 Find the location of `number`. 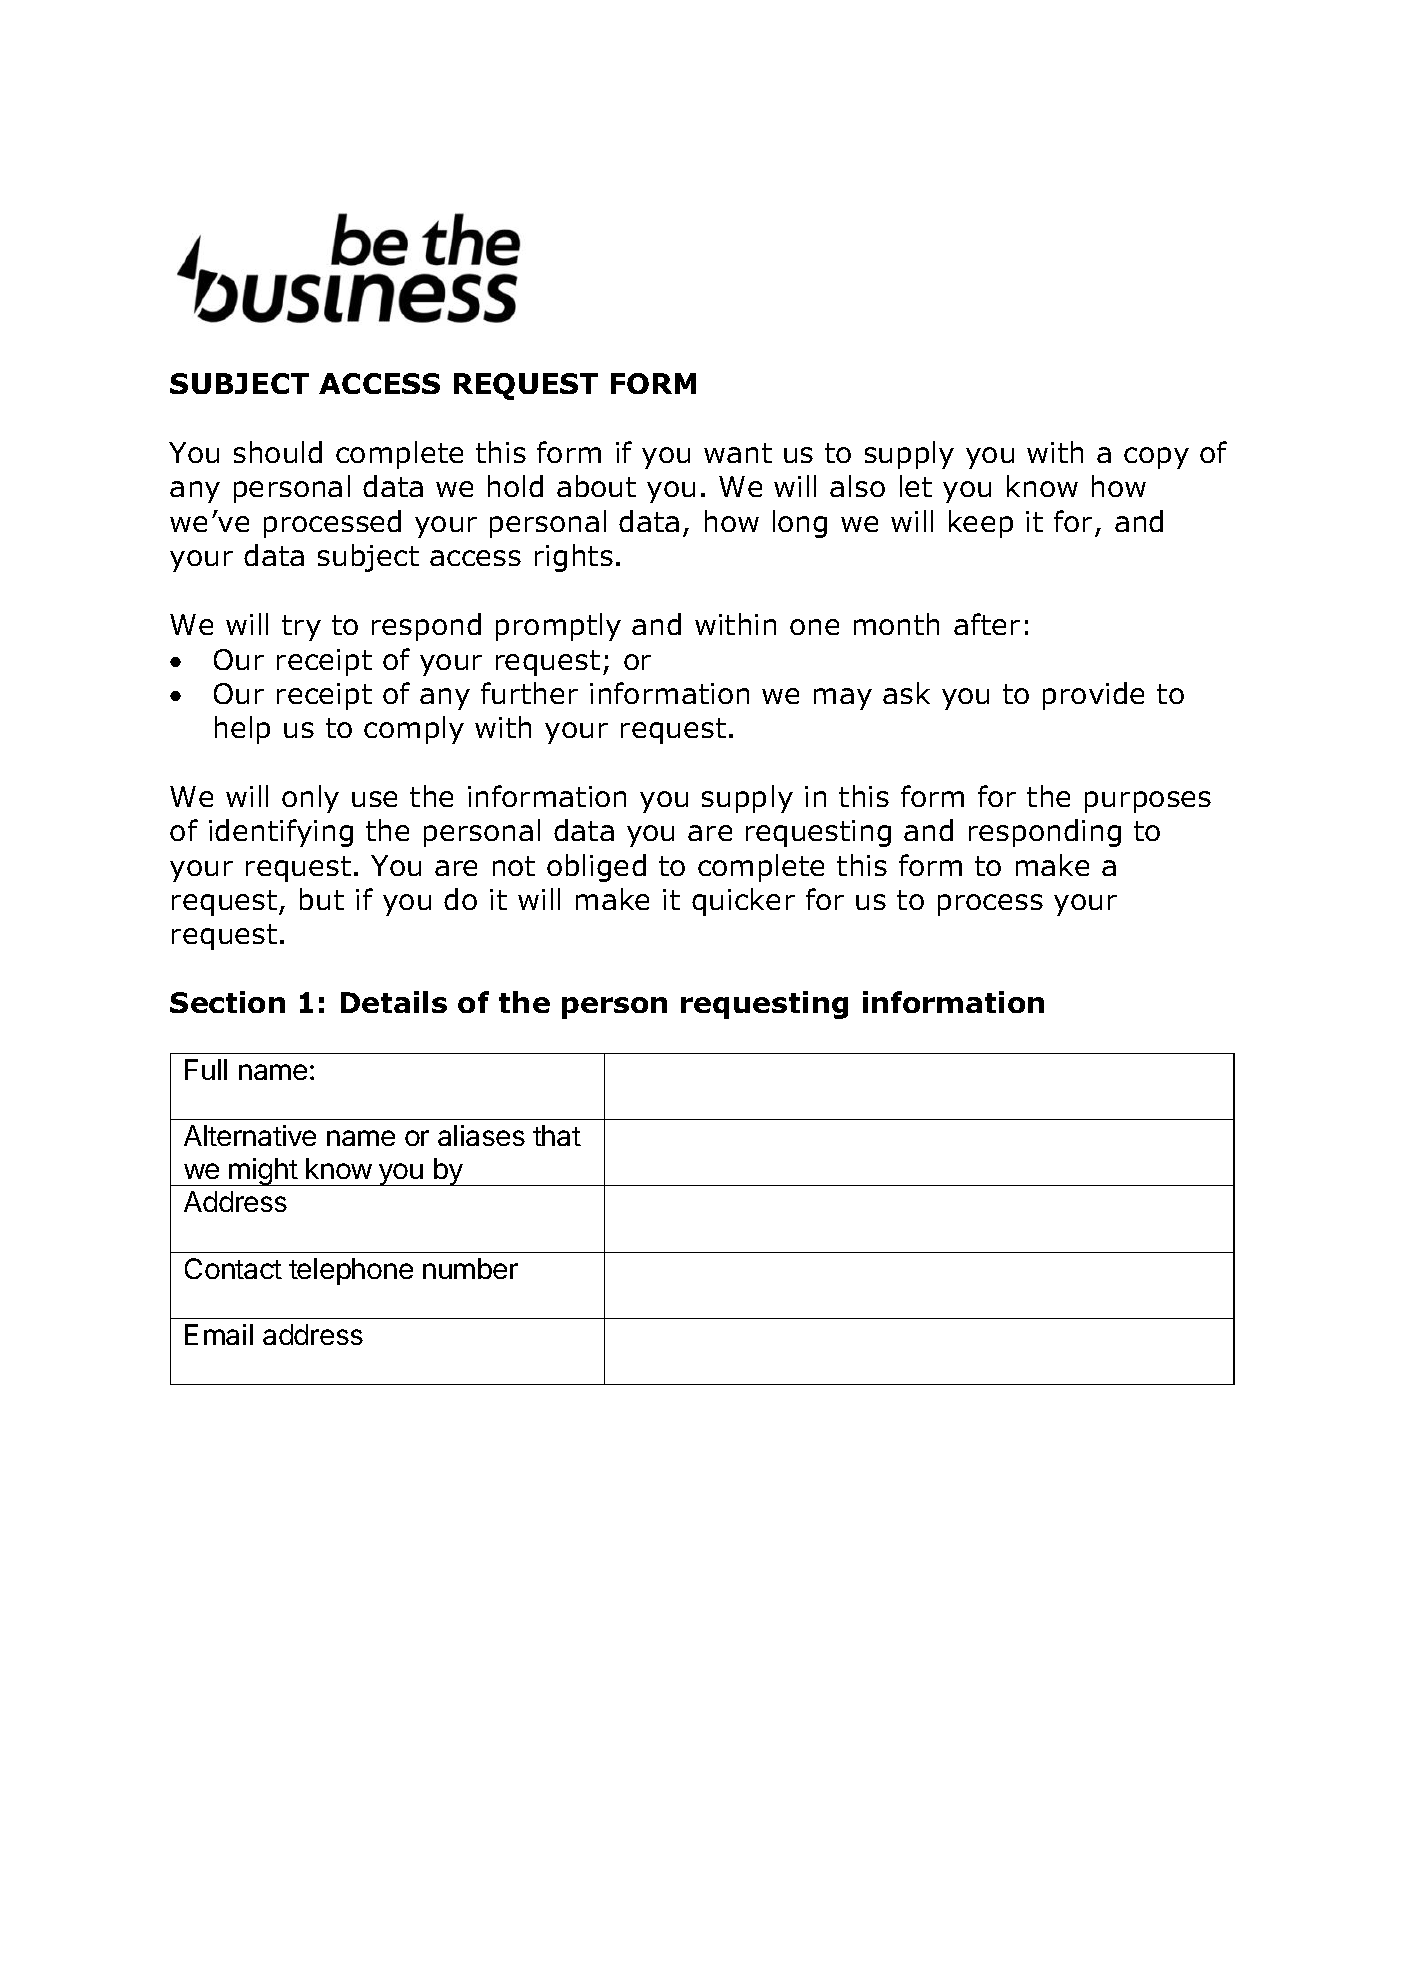

number is located at coordinates (470, 1268).
